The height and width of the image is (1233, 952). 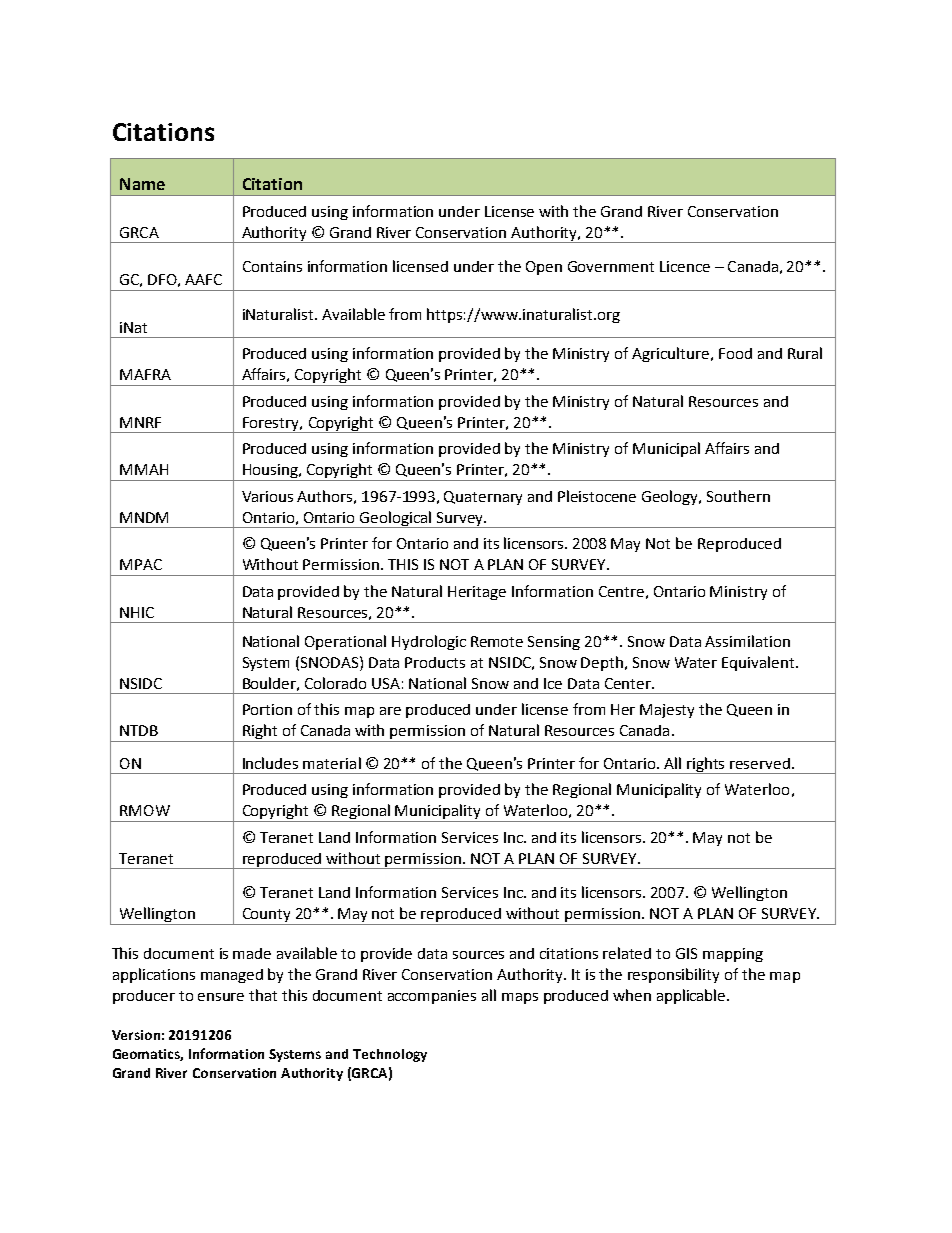 I want to click on Southern, so click(x=738, y=496).
